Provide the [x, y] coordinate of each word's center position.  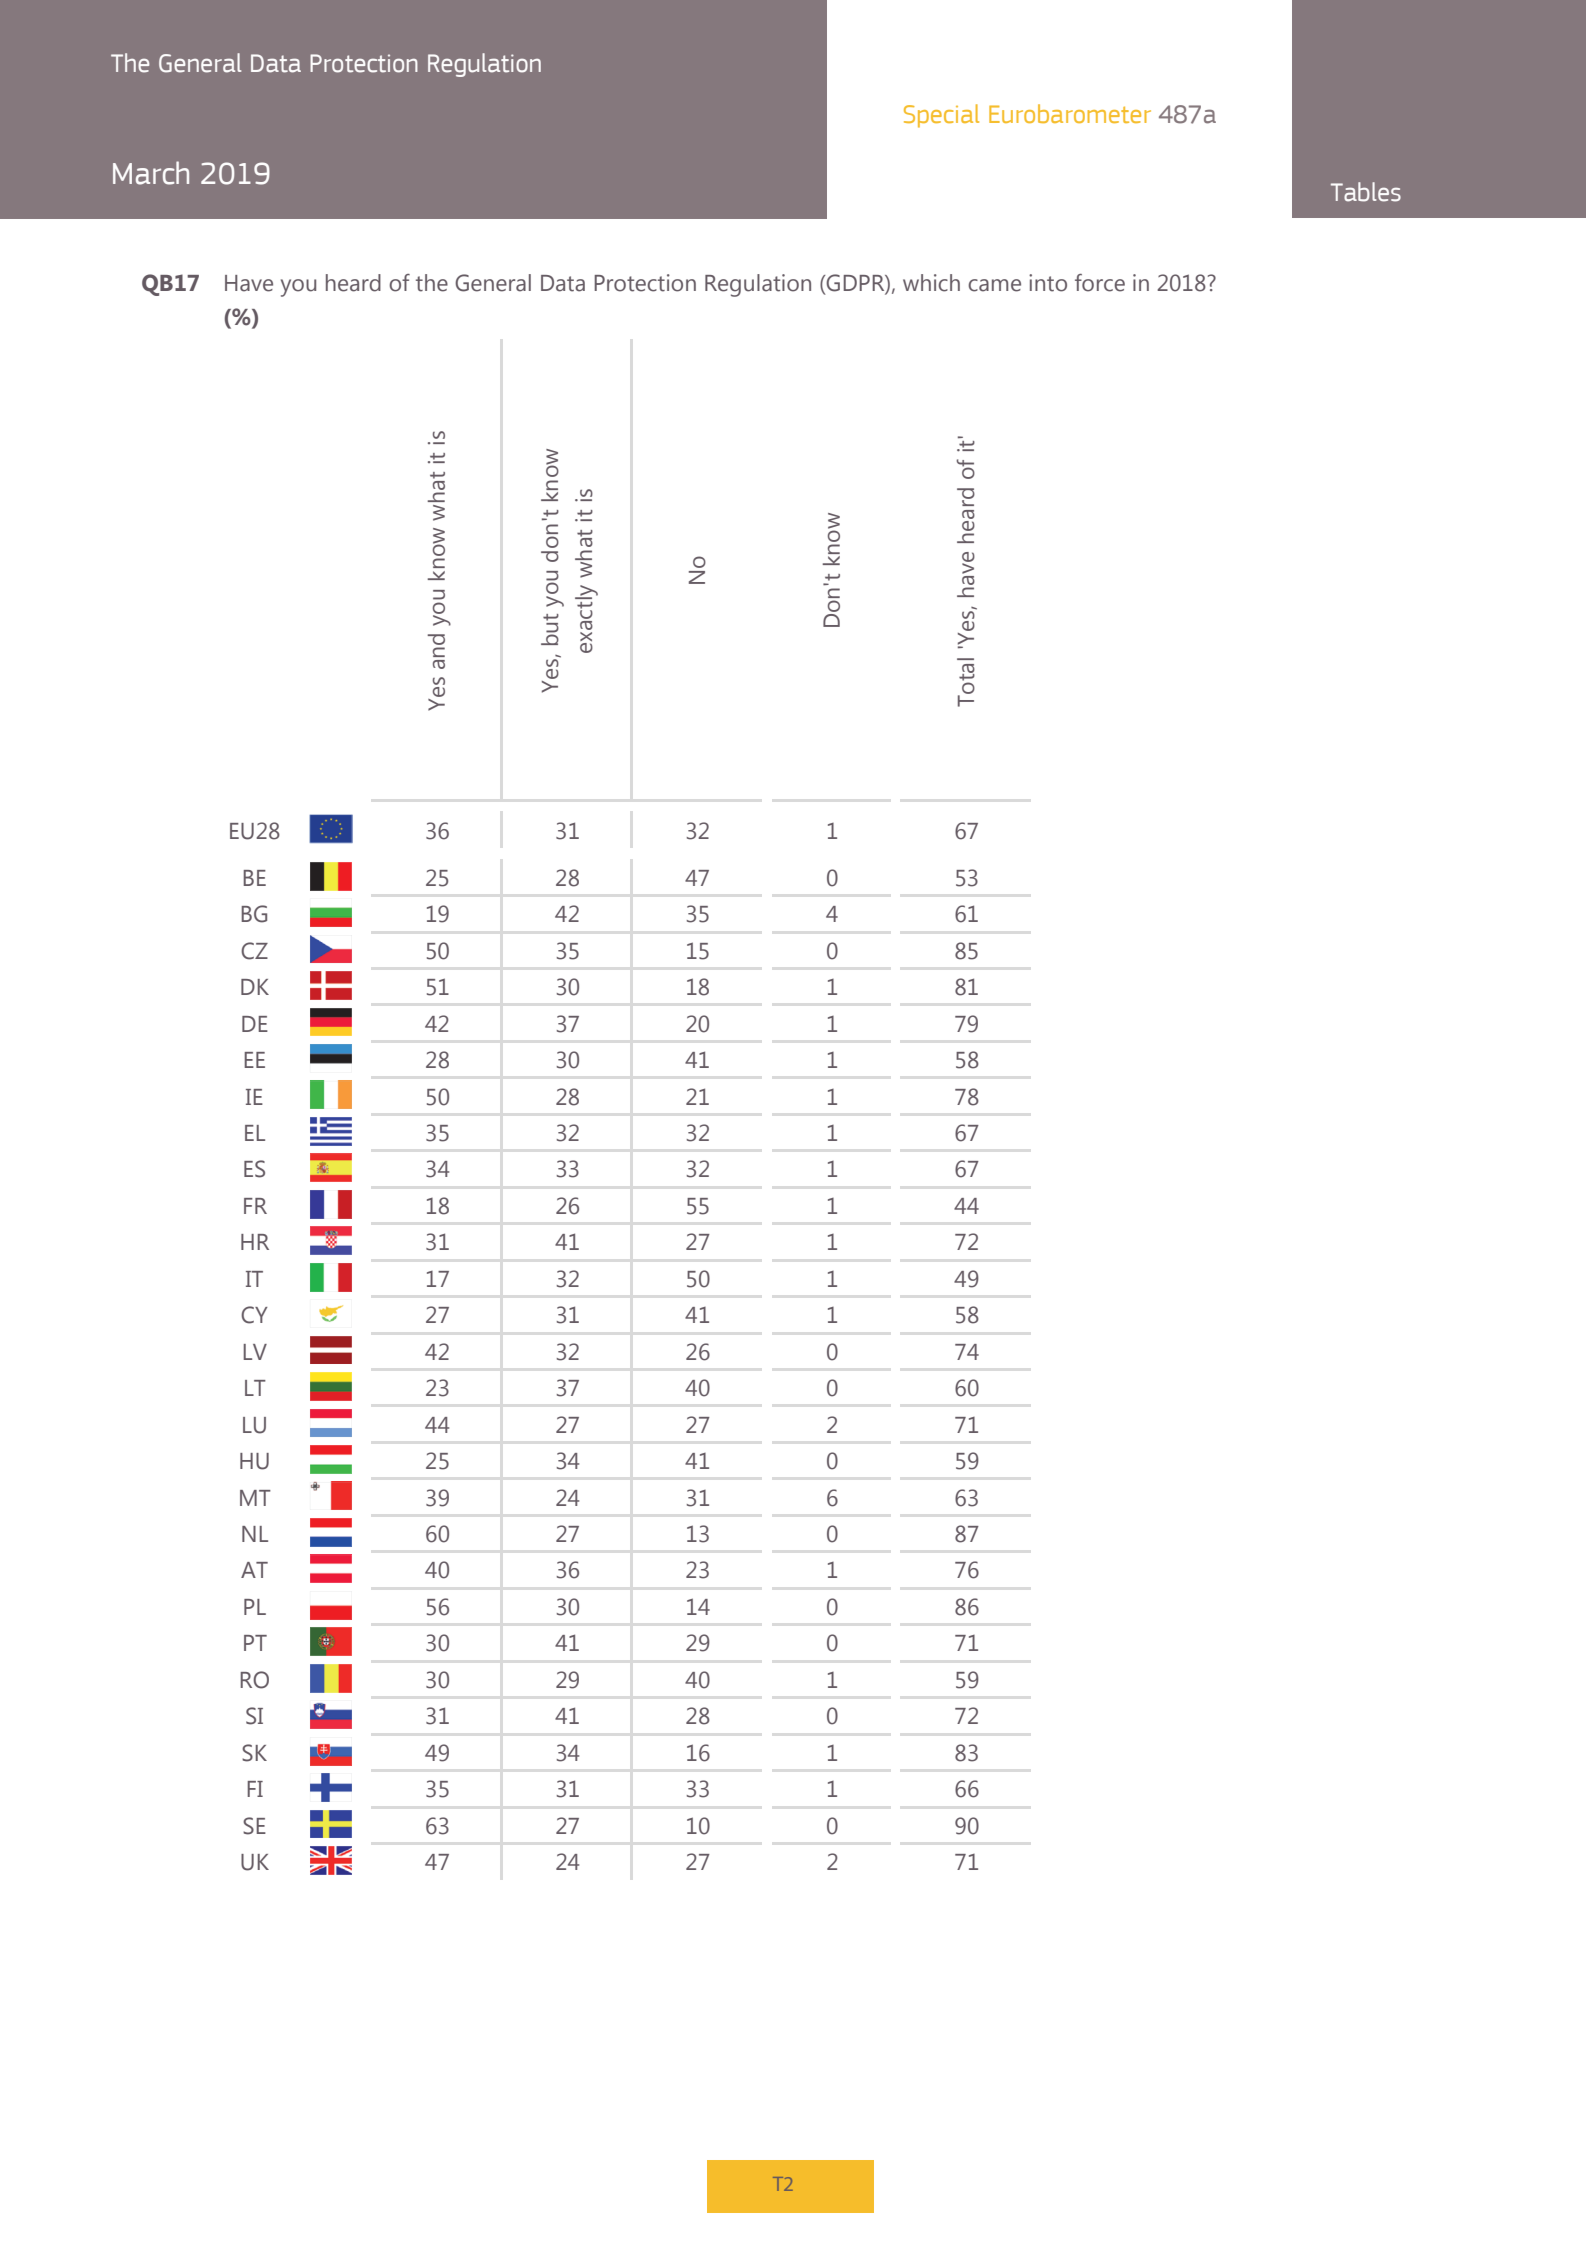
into [1048, 283]
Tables [1366, 192]
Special [941, 116]
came [994, 285]
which [931, 283]
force [1100, 283]
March [151, 173]
